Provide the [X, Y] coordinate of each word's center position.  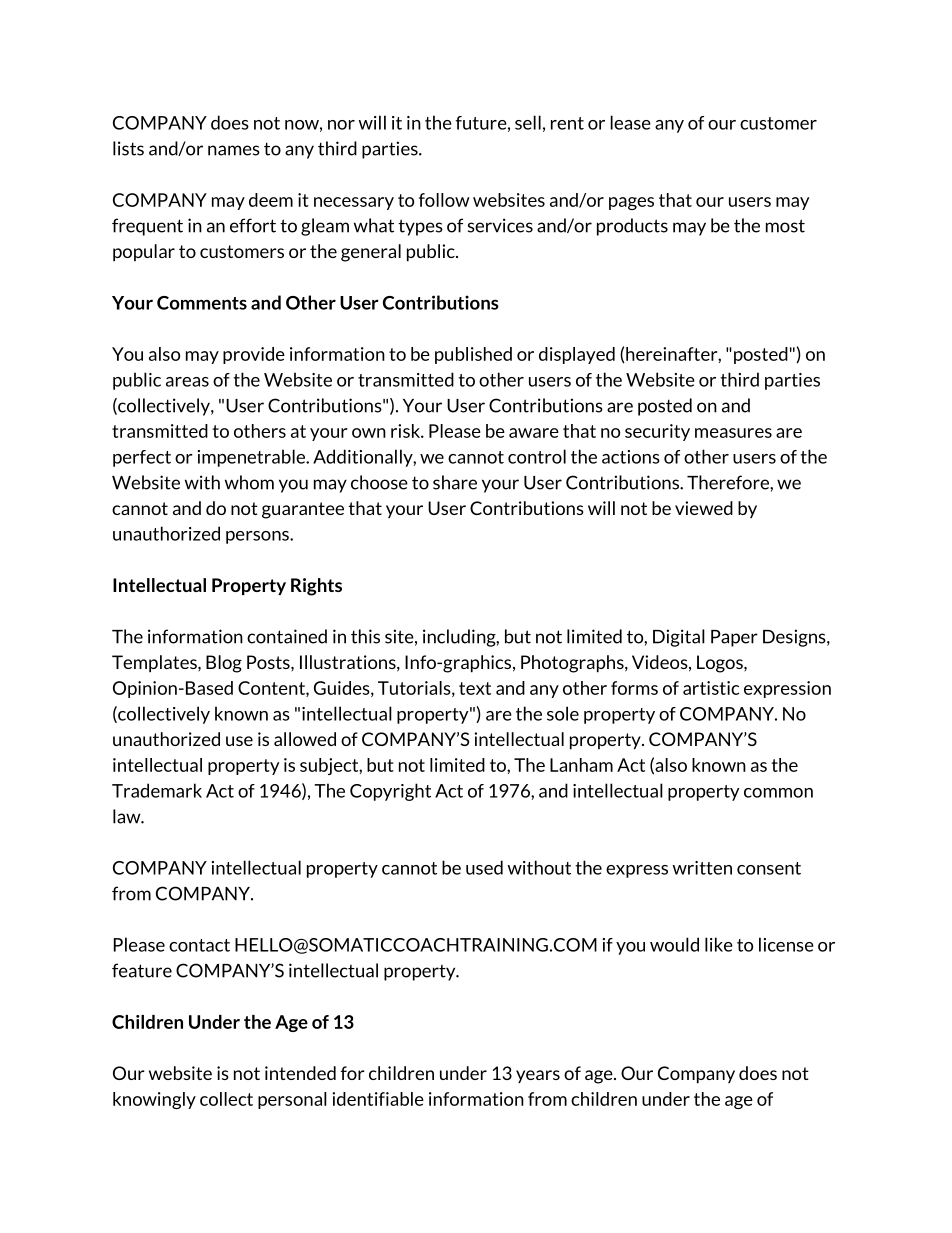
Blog [224, 664]
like [719, 944]
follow [444, 200]
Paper [734, 638]
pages [631, 203]
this [365, 636]
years [538, 1076]
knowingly [154, 1100]
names [234, 150]
